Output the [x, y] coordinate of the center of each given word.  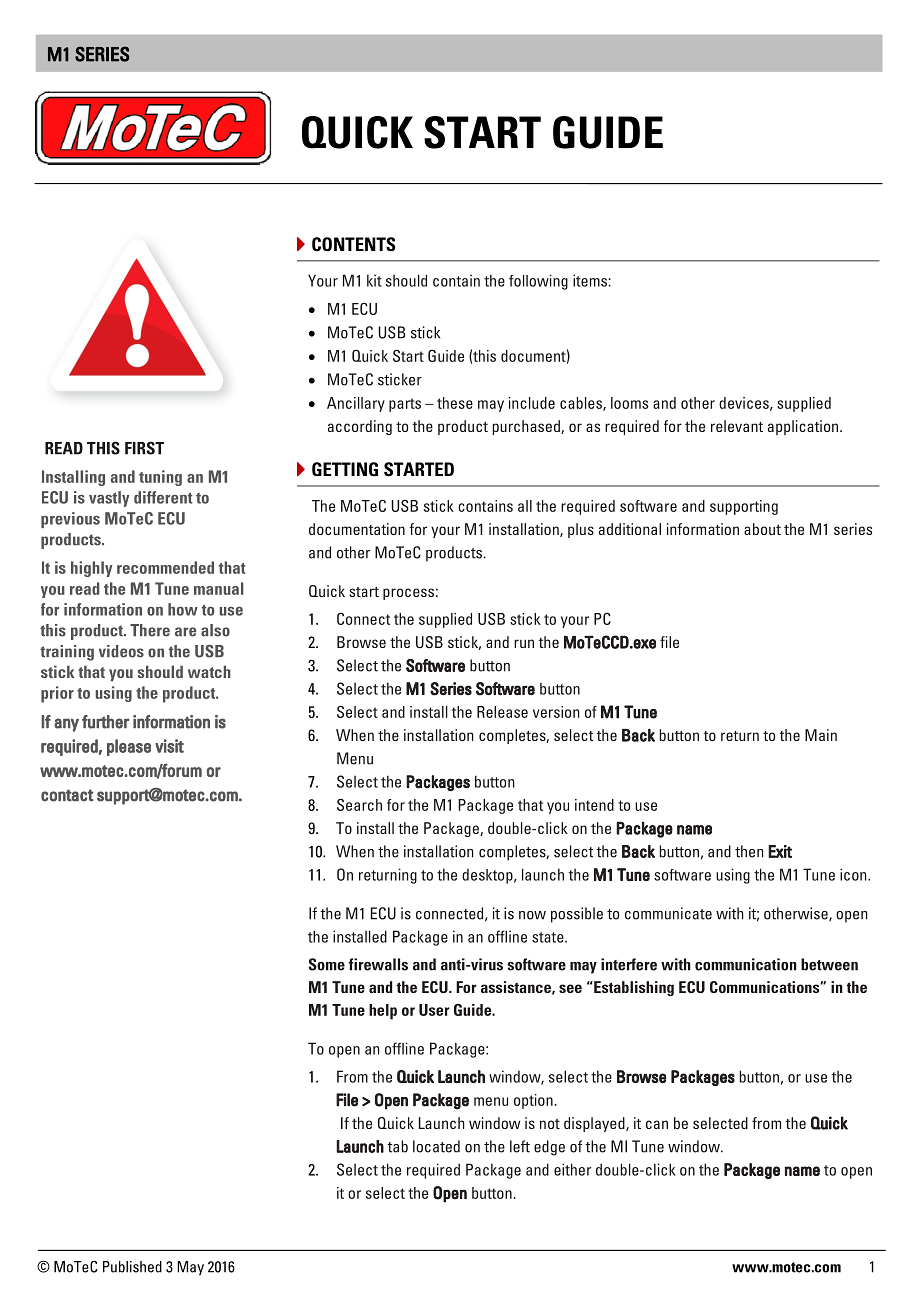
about [762, 529]
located [436, 1146]
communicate [668, 913]
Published [132, 1267]
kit [374, 280]
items [590, 280]
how [183, 609]
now [532, 915]
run [524, 643]
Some [326, 964]
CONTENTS [354, 244]
